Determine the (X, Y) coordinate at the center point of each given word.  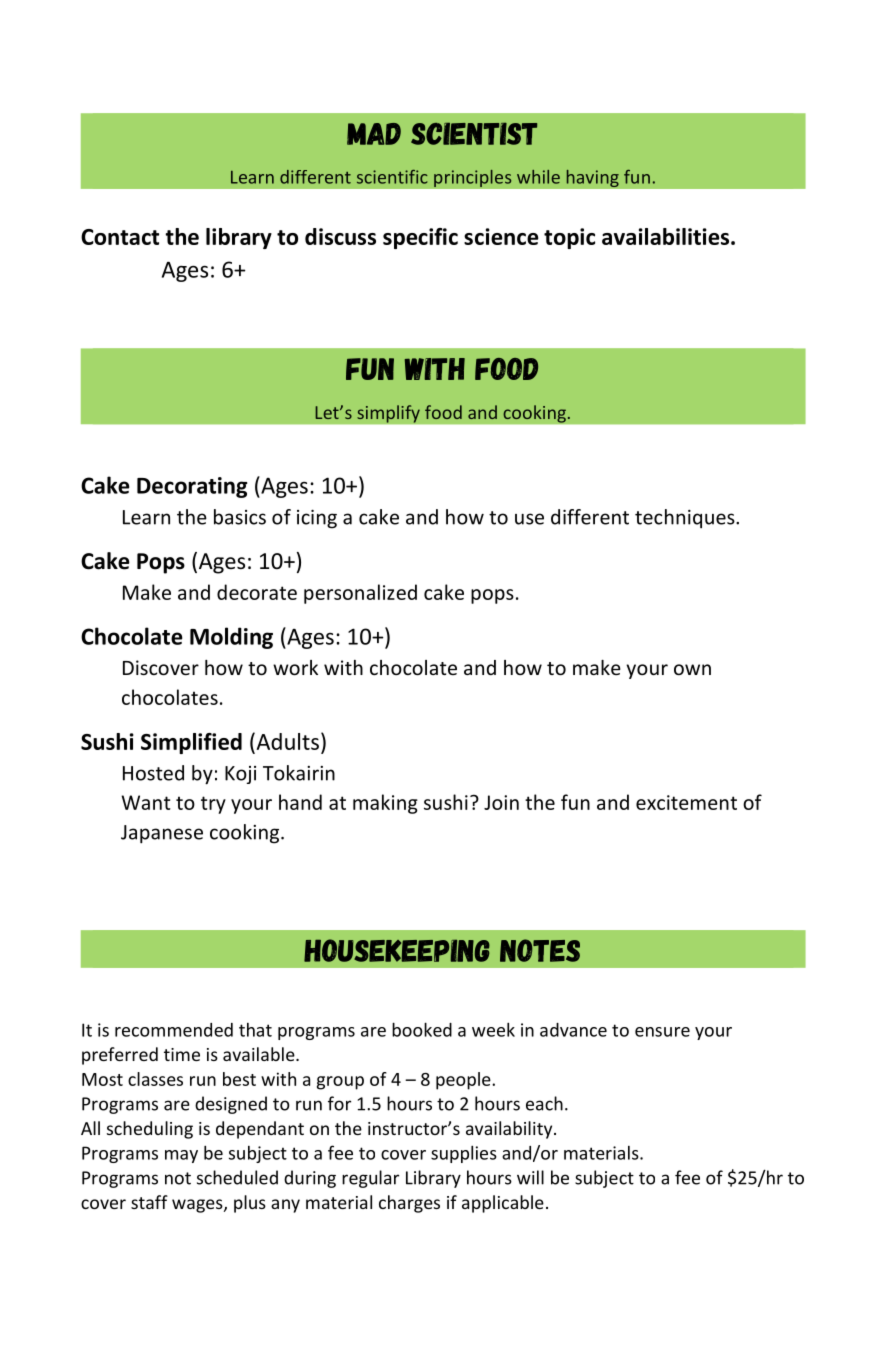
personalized (360, 594)
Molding (231, 638)
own (692, 669)
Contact (120, 237)
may (181, 1156)
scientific (392, 177)
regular (370, 1179)
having (592, 178)
